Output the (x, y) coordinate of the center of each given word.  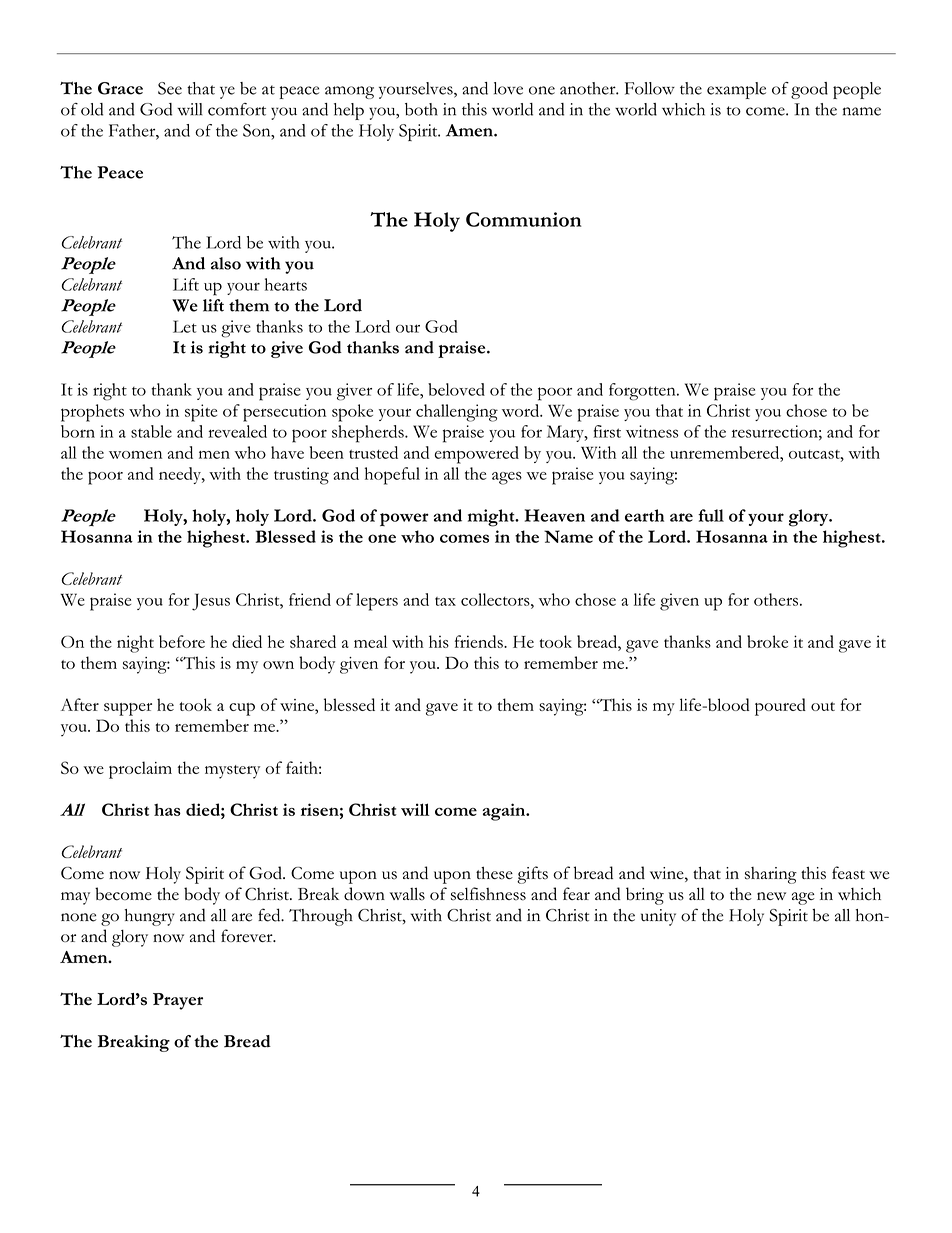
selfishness (488, 894)
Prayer (178, 1001)
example (736, 90)
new (771, 896)
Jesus (211, 602)
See (170, 88)
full (711, 515)
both (421, 109)
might (492, 518)
